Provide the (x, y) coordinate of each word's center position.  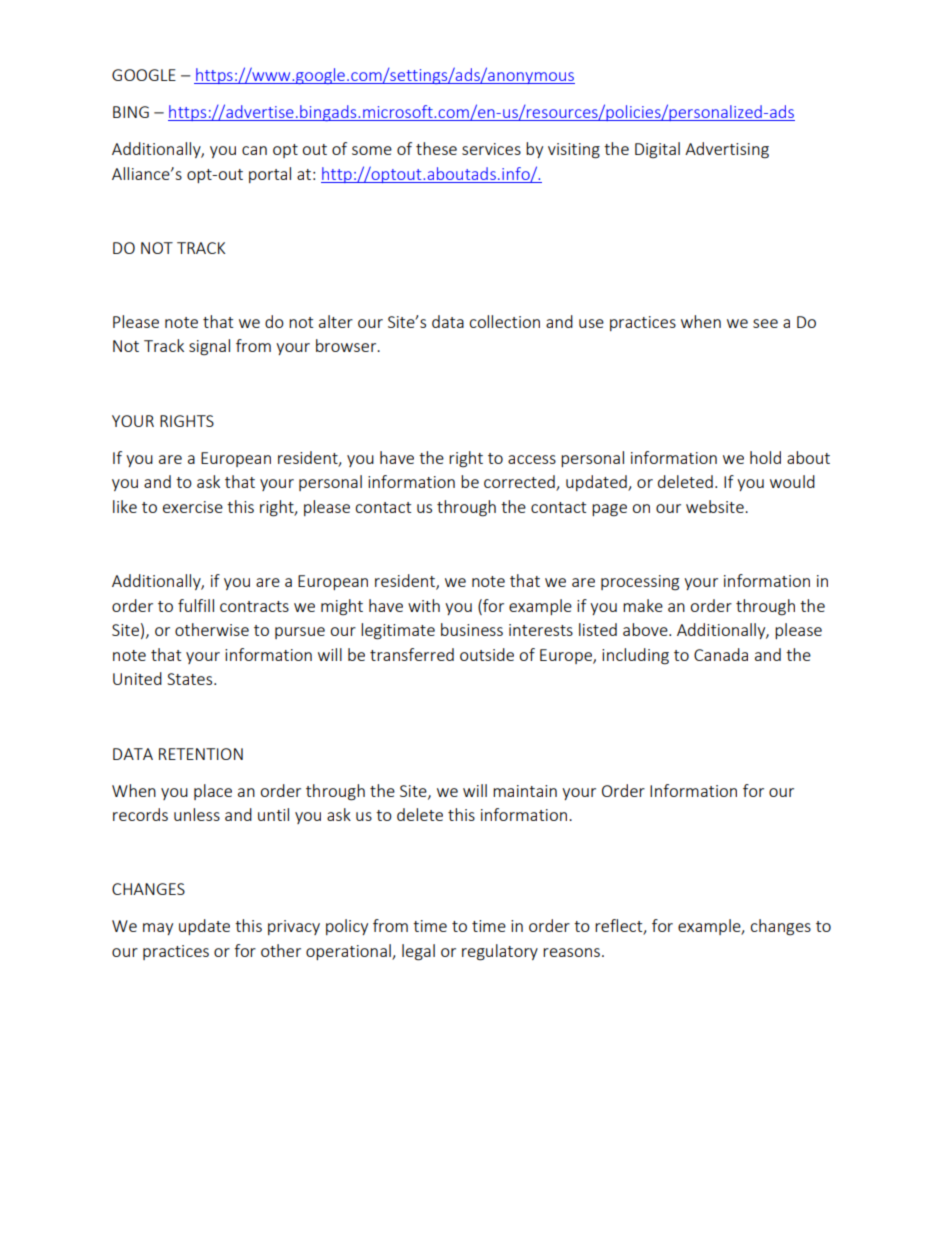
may (158, 929)
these (436, 148)
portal (270, 175)
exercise (193, 507)
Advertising (727, 150)
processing (640, 583)
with (424, 605)
